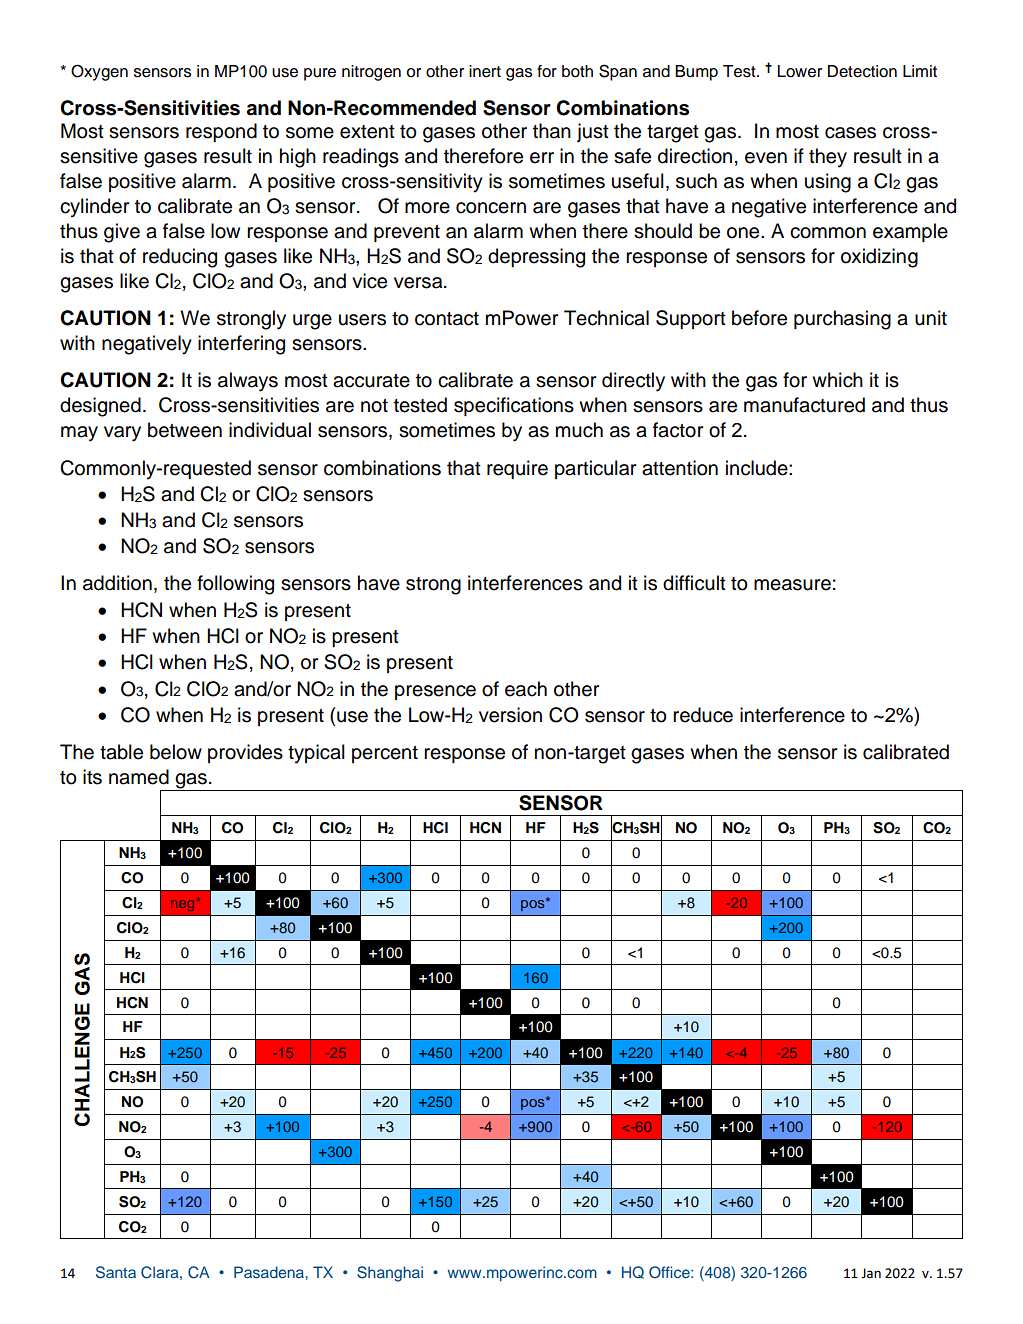  What do you see at coordinates (850, 133) in the document?
I see `cases` at bounding box center [850, 133].
